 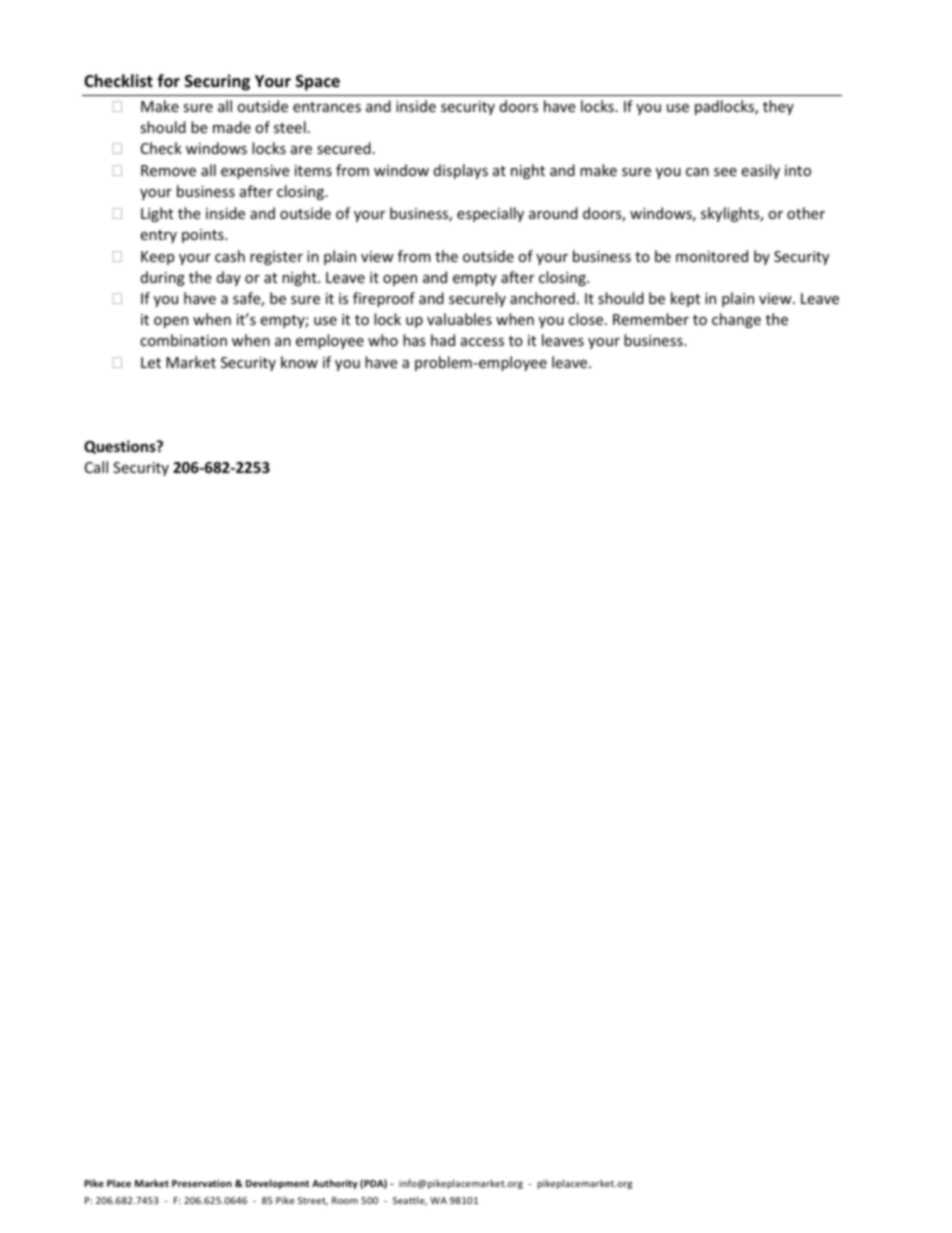 I want to click on access, so click(x=482, y=342).
